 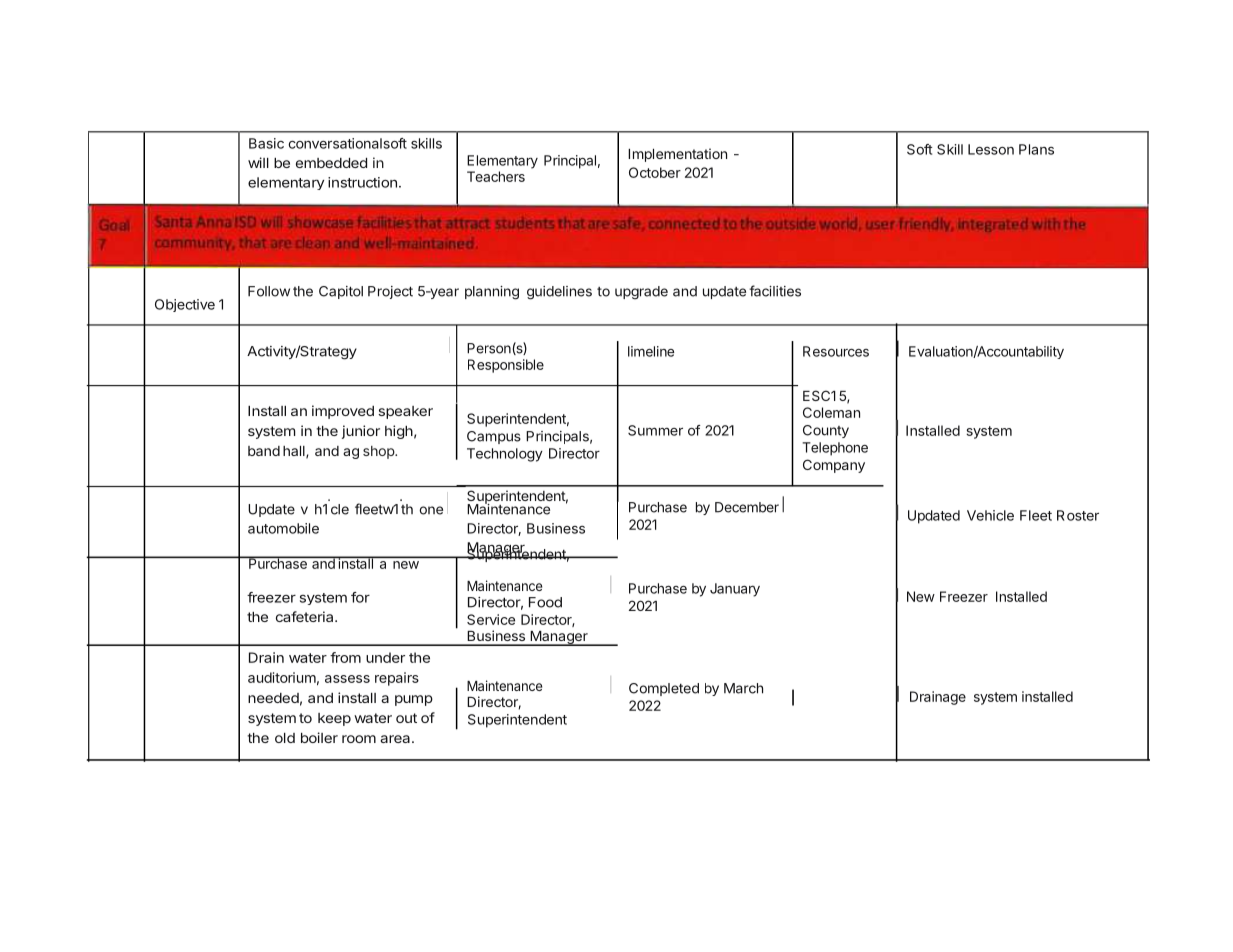 I want to click on October, so click(x=655, y=172).
